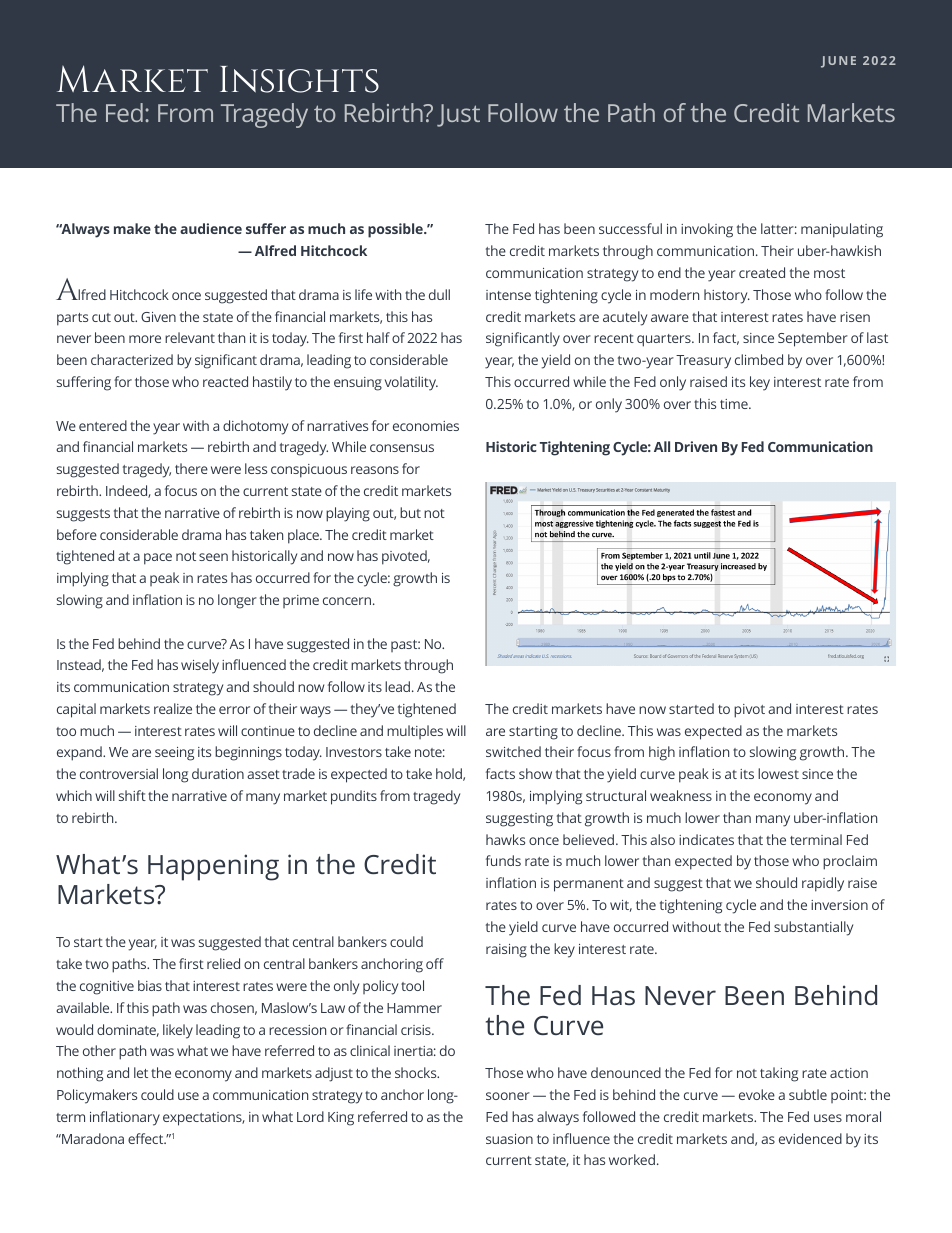  I want to click on possible, so click(396, 230).
